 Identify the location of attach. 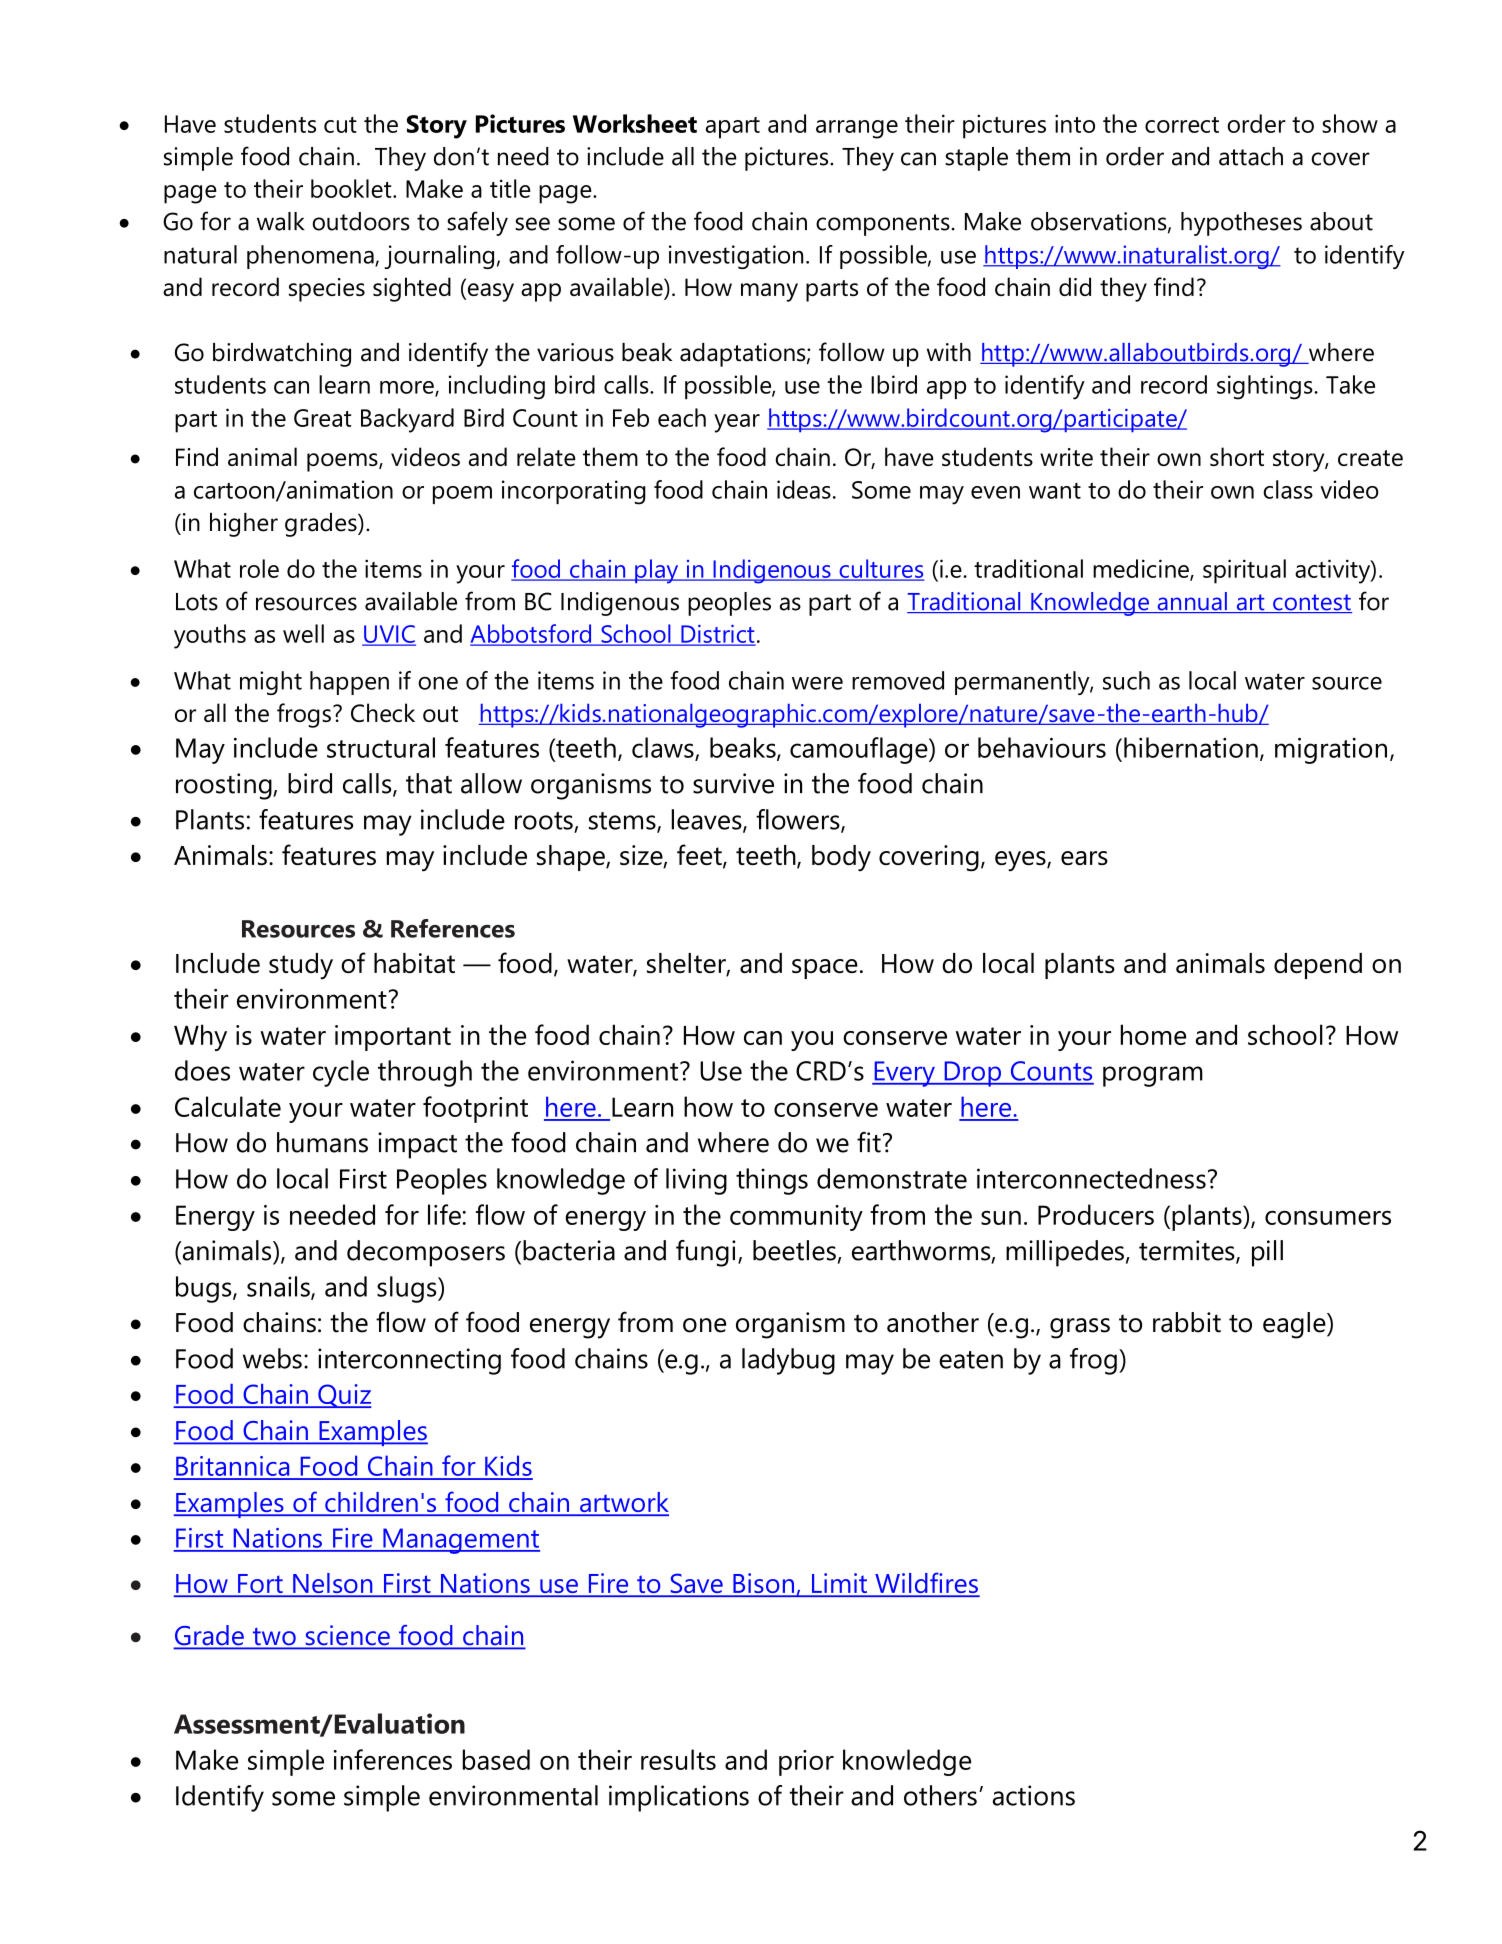
(1251, 156).
